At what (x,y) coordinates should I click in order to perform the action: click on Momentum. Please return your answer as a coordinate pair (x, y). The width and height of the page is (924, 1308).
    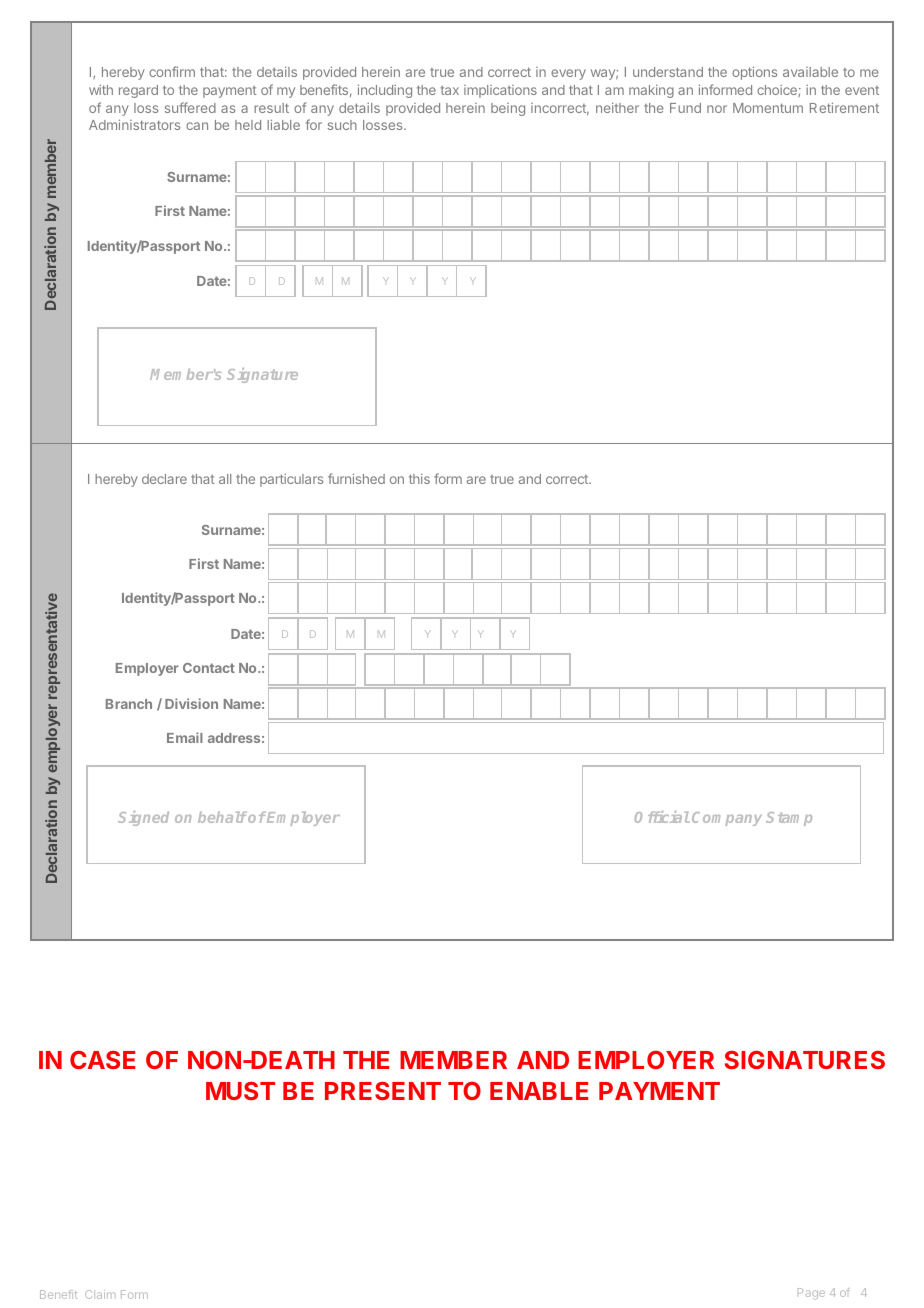
    Looking at the image, I should click on (768, 108).
